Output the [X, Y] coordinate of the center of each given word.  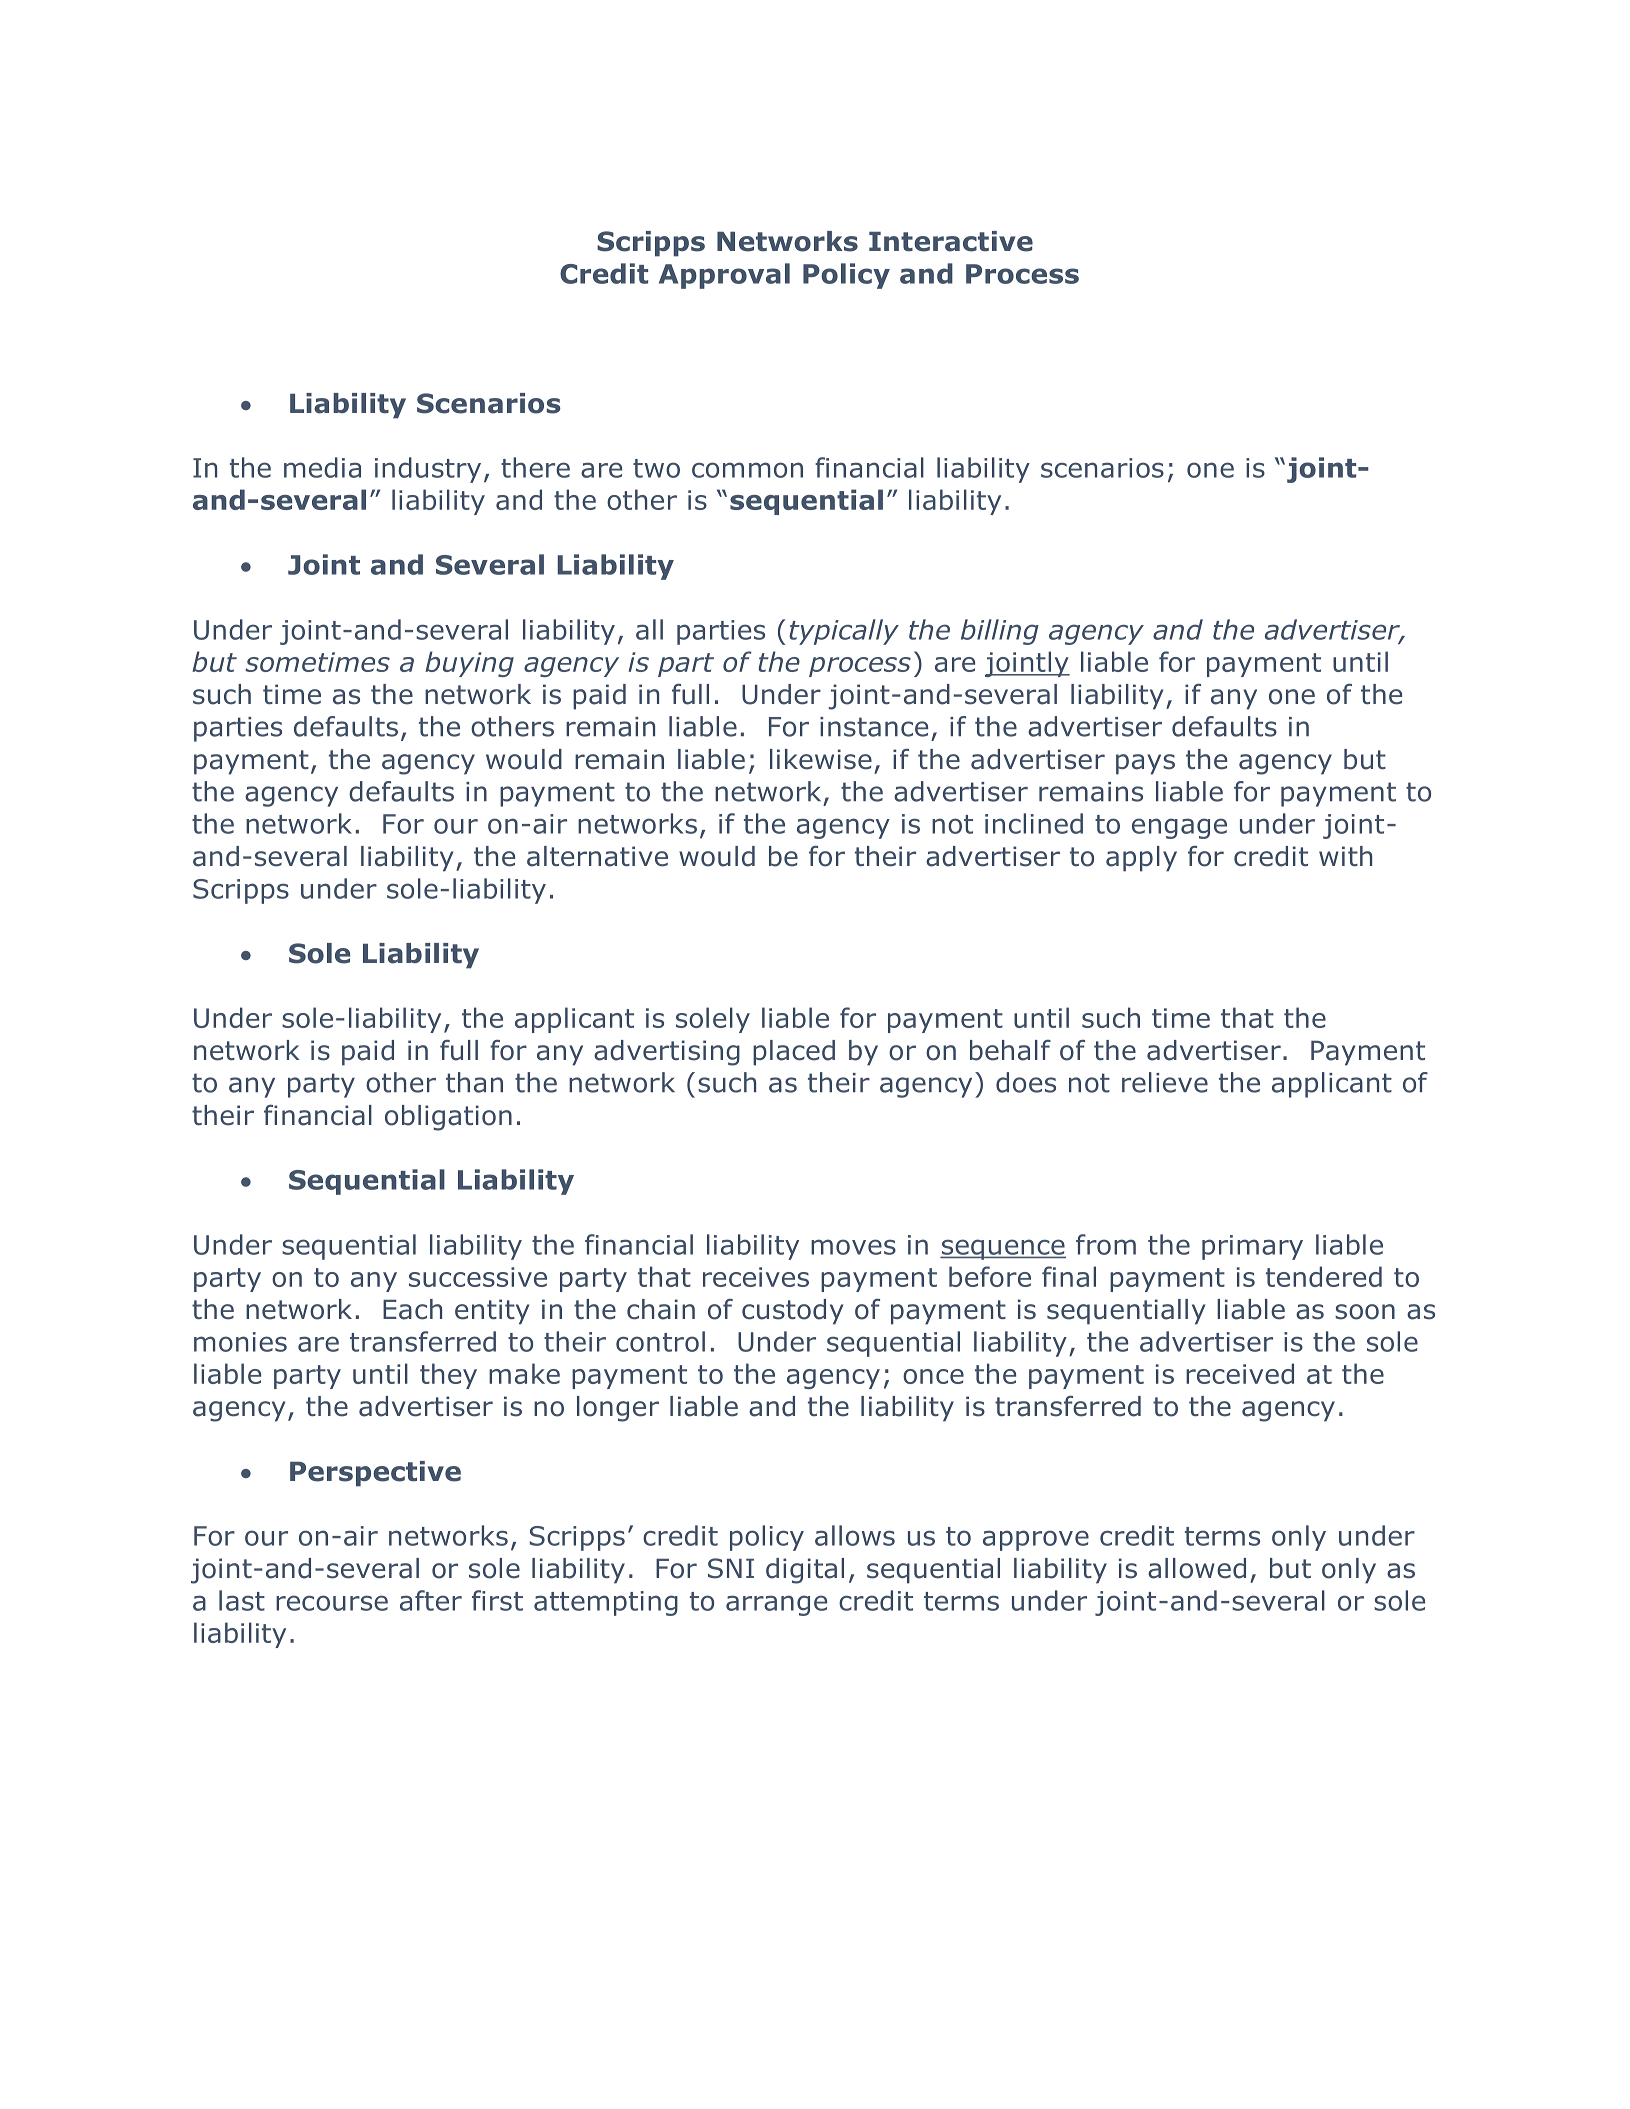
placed [794, 1053]
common [747, 470]
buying [469, 664]
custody [792, 1312]
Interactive [951, 241]
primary [1252, 1247]
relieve [1165, 1082]
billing [1000, 632]
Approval [724, 276]
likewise [821, 759]
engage [1179, 828]
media [322, 467]
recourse [332, 1603]
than [474, 1082]
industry [428, 470]
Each [412, 1309]
